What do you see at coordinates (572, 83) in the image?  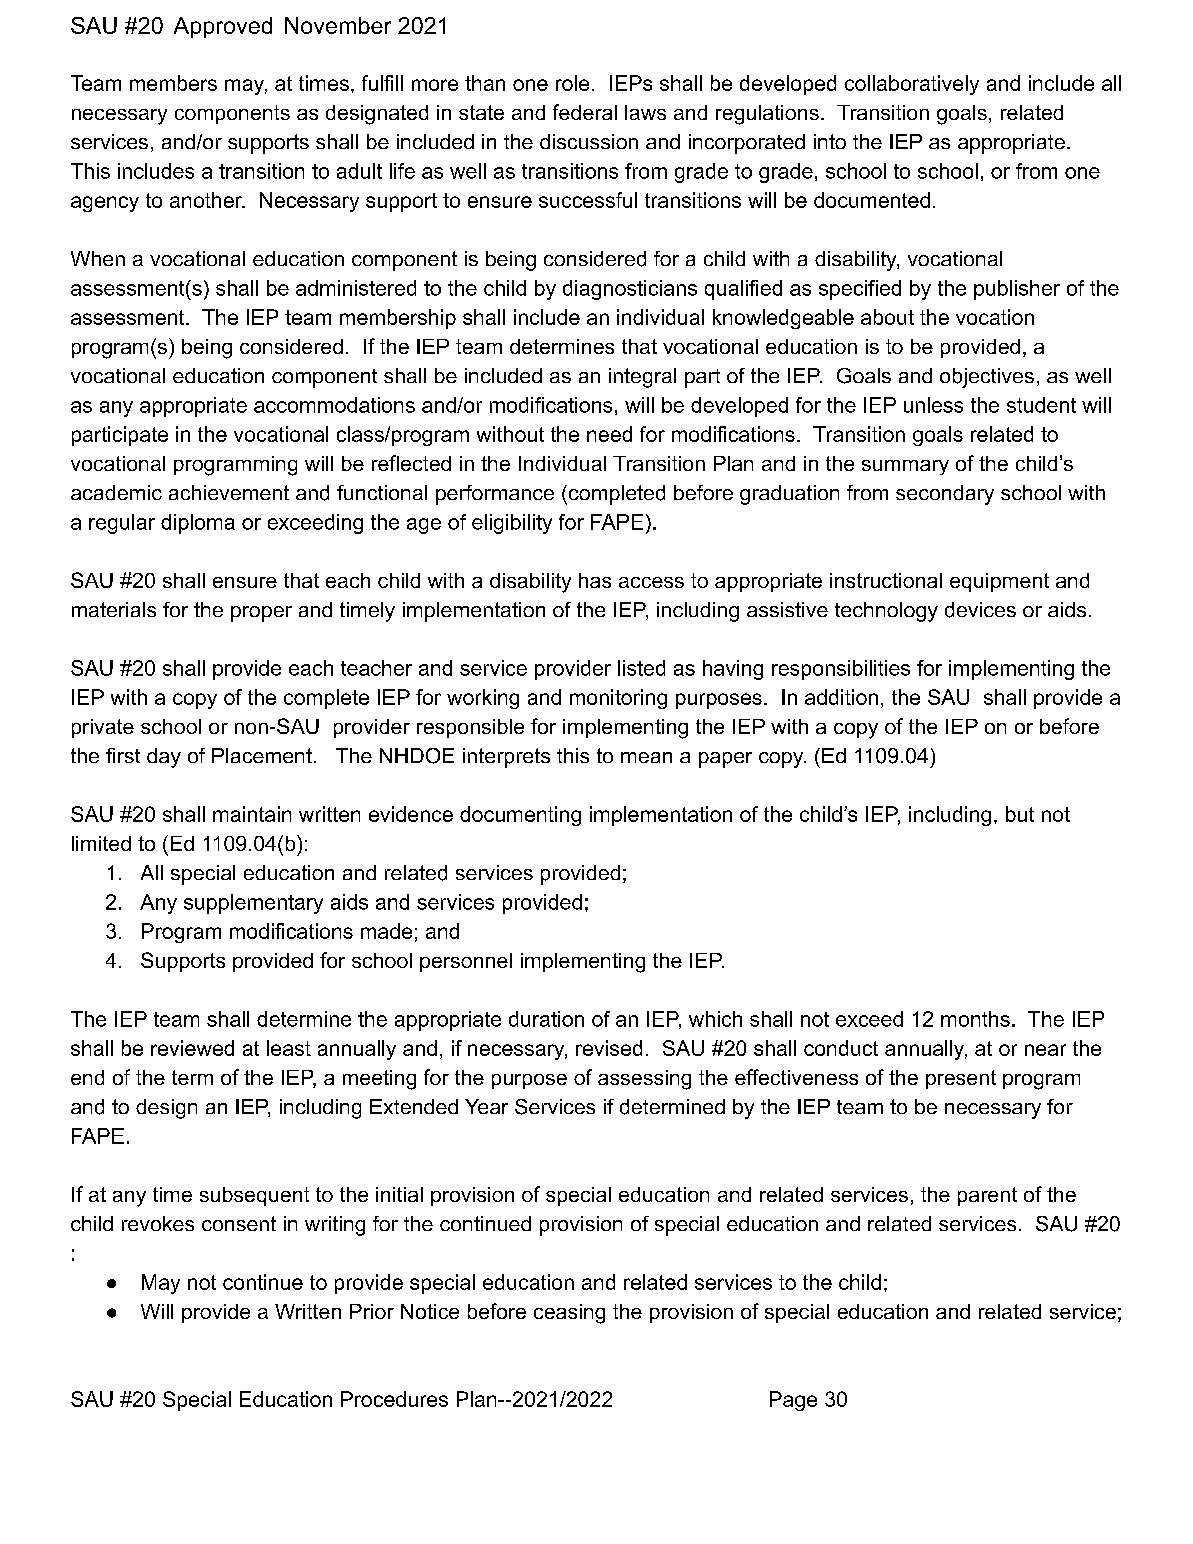 I see `role` at bounding box center [572, 83].
